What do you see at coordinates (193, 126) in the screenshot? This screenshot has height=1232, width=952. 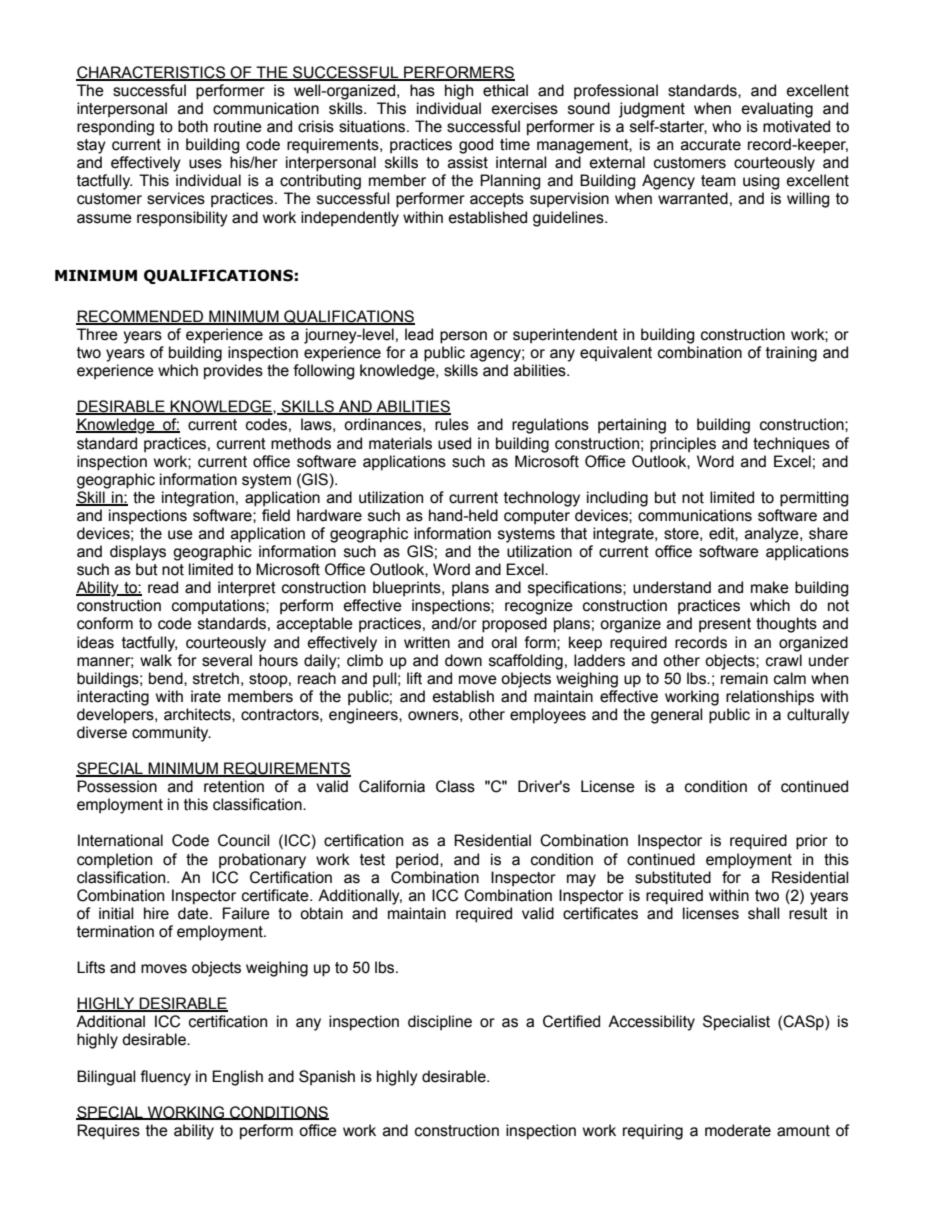 I see `both` at bounding box center [193, 126].
